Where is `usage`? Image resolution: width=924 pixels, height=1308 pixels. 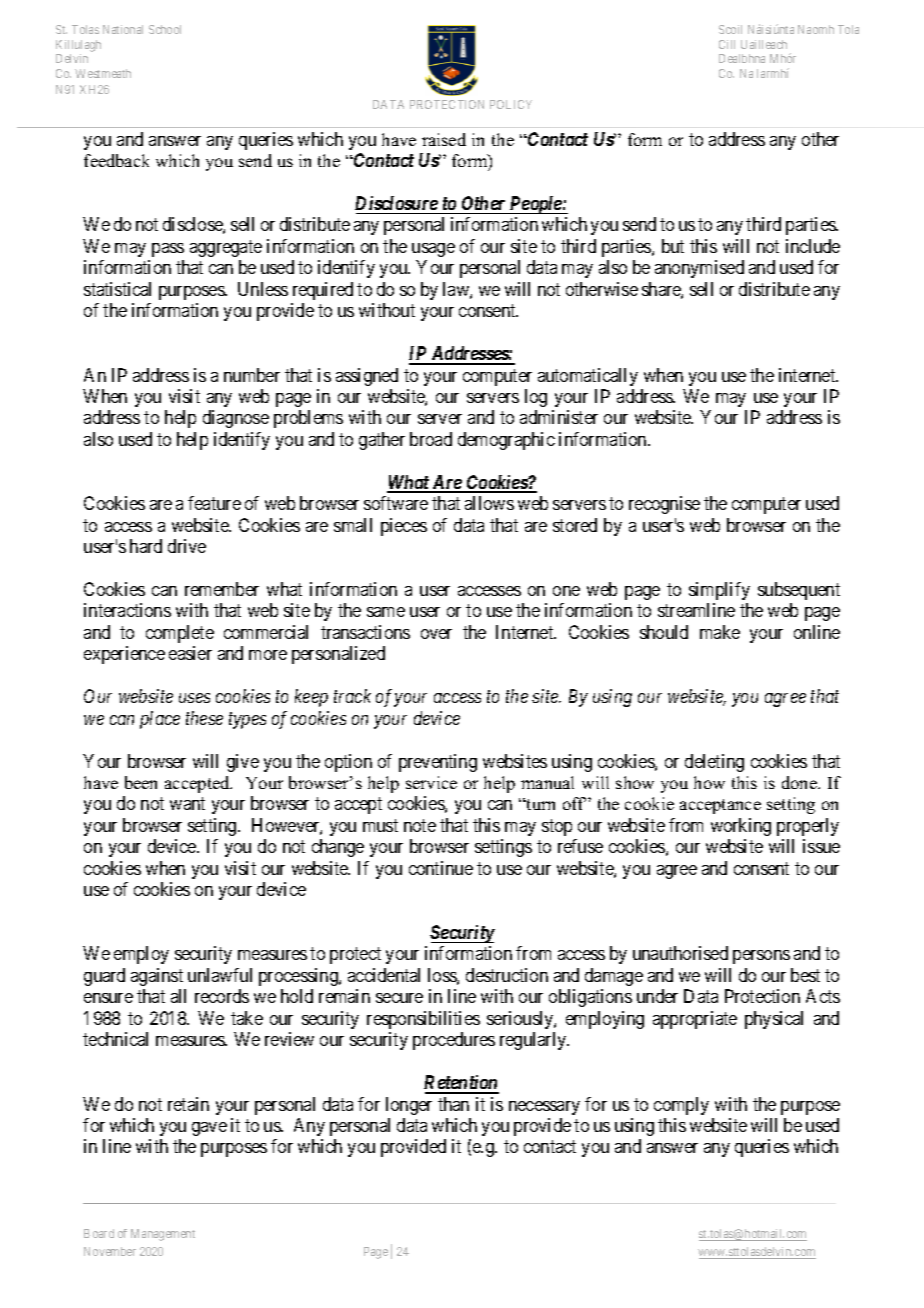 usage is located at coordinates (433, 250).
